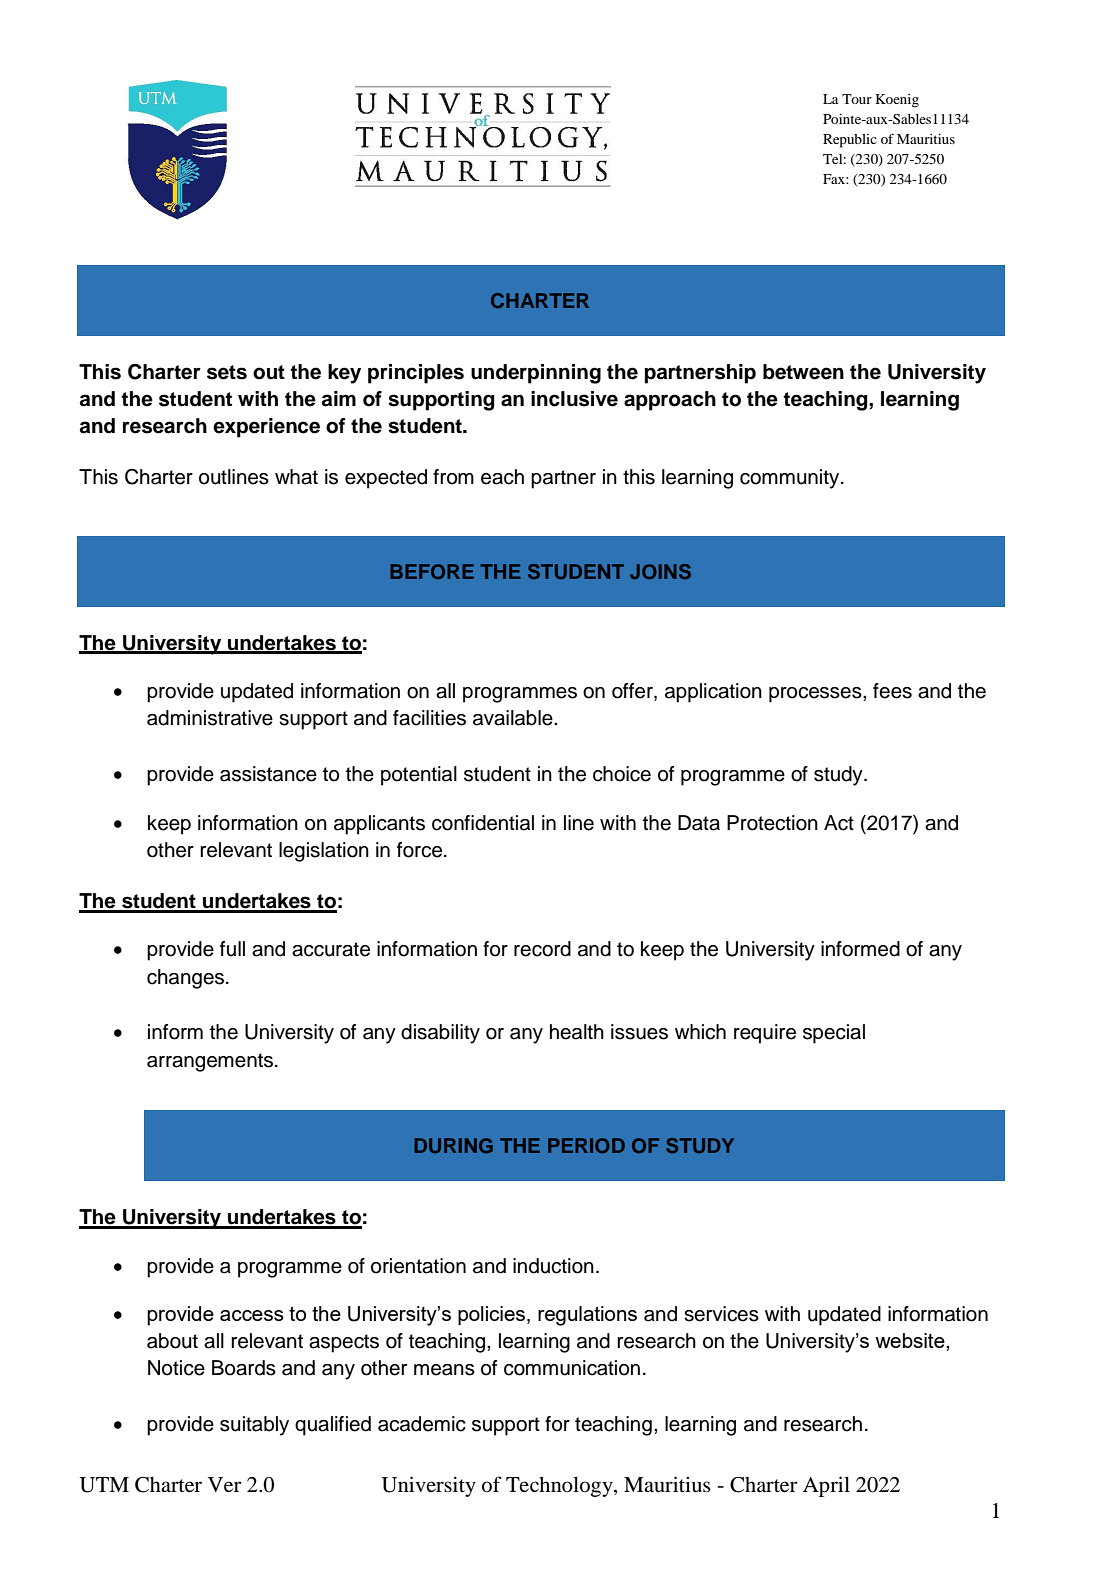 The width and height of the document is (1112, 1573). Describe the element at coordinates (536, 374) in the document. I see `underpinning` at that location.
